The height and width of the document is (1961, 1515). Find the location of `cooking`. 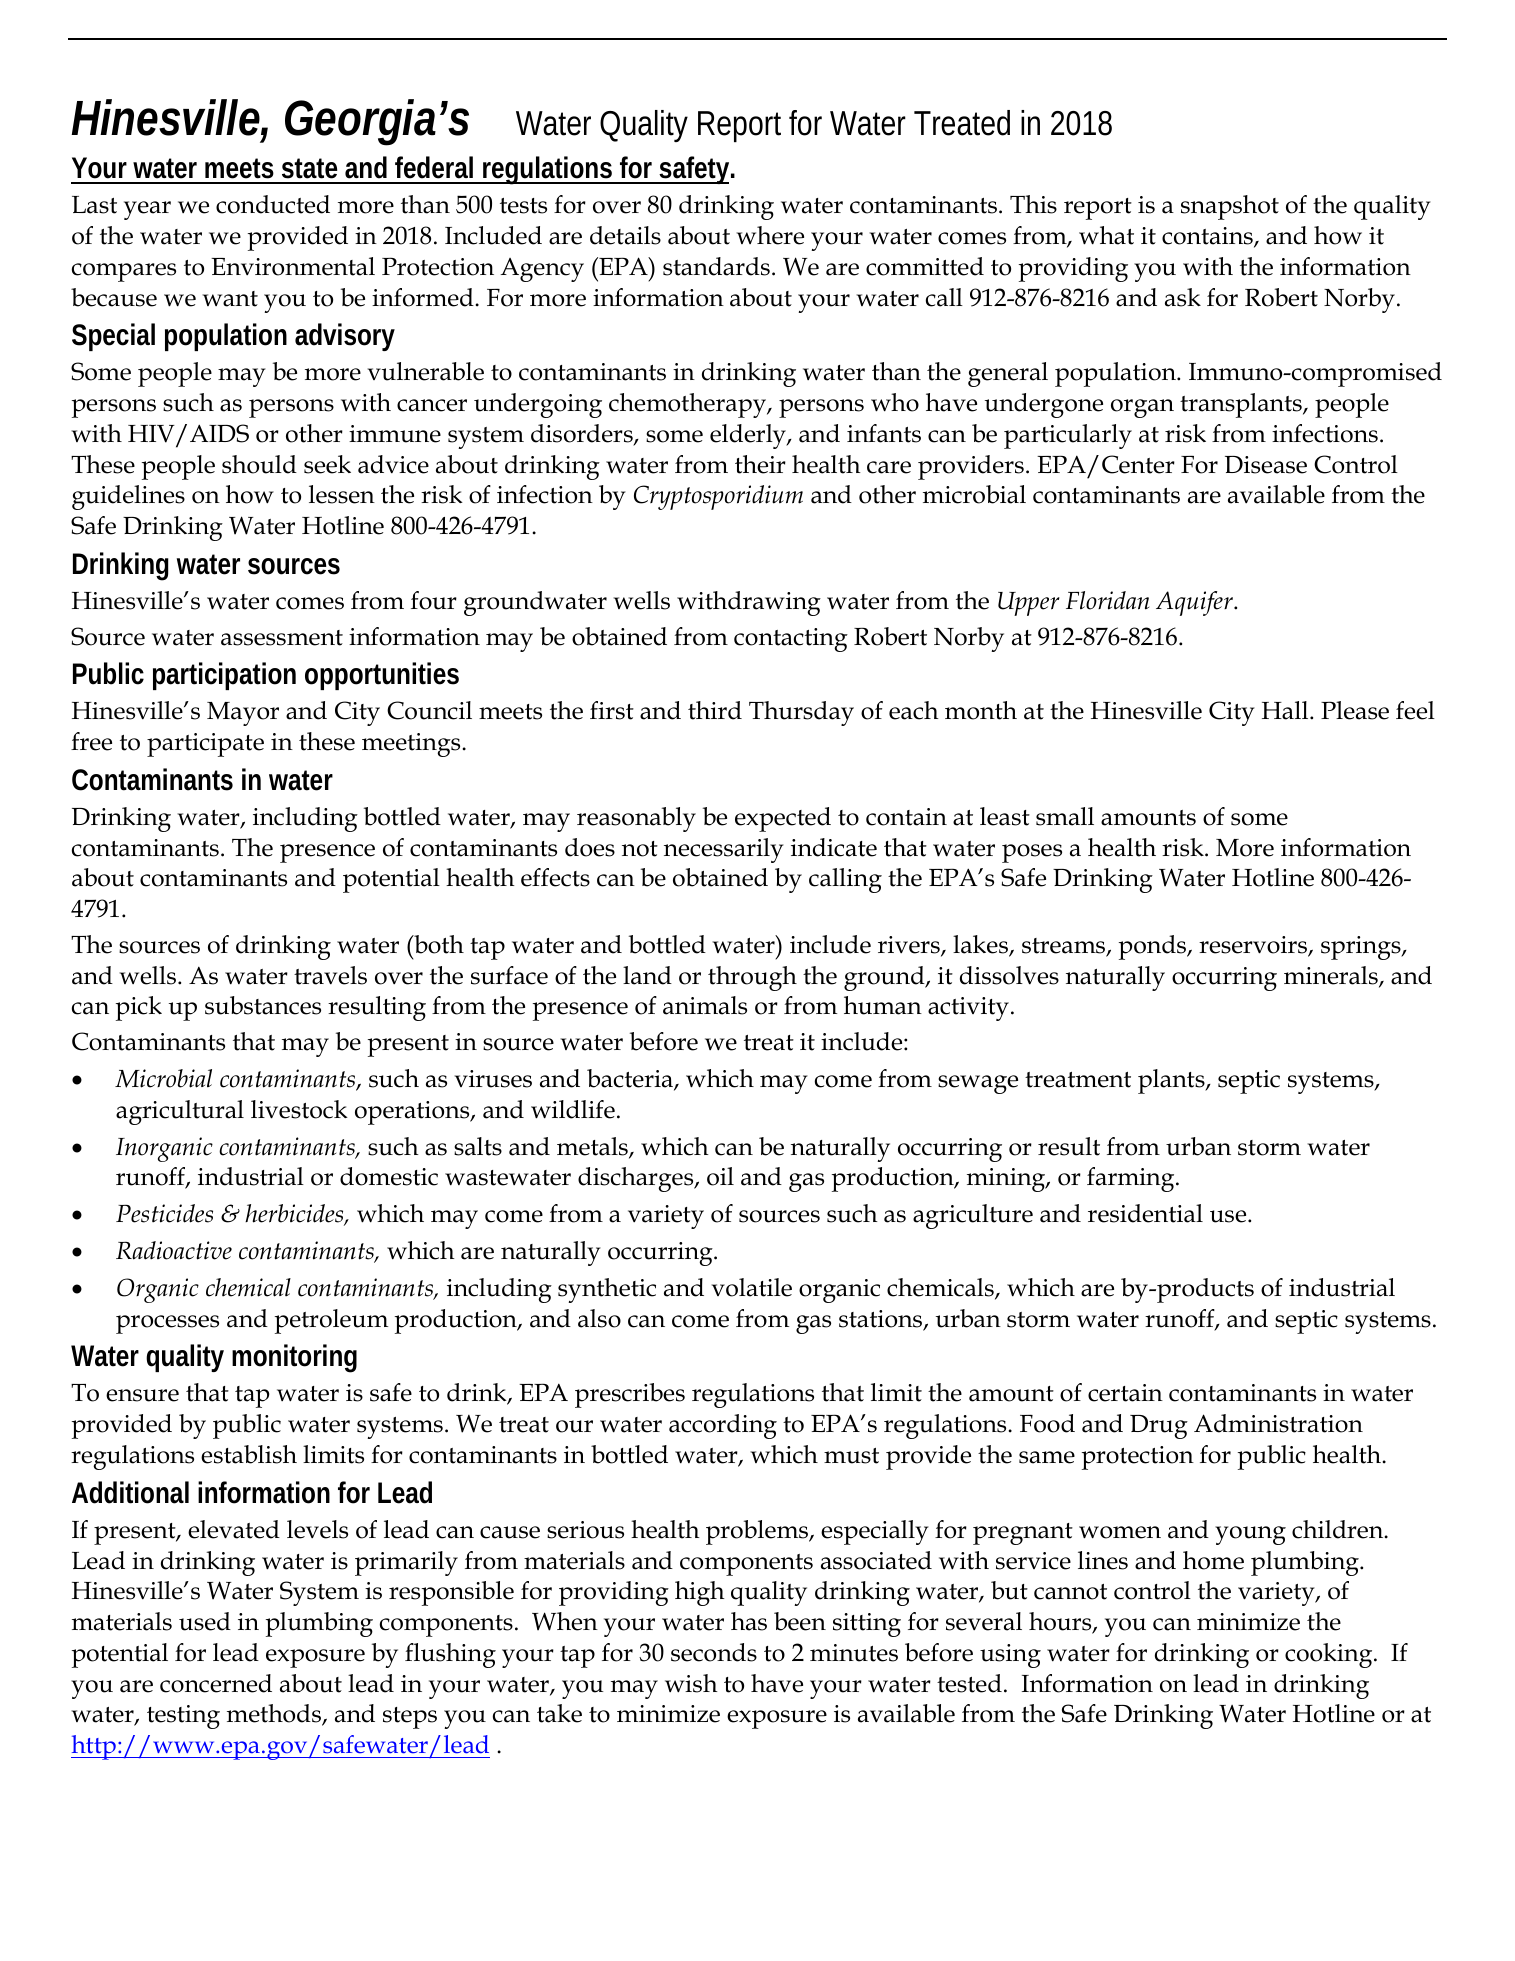

cooking is located at coordinates (1330, 1655).
